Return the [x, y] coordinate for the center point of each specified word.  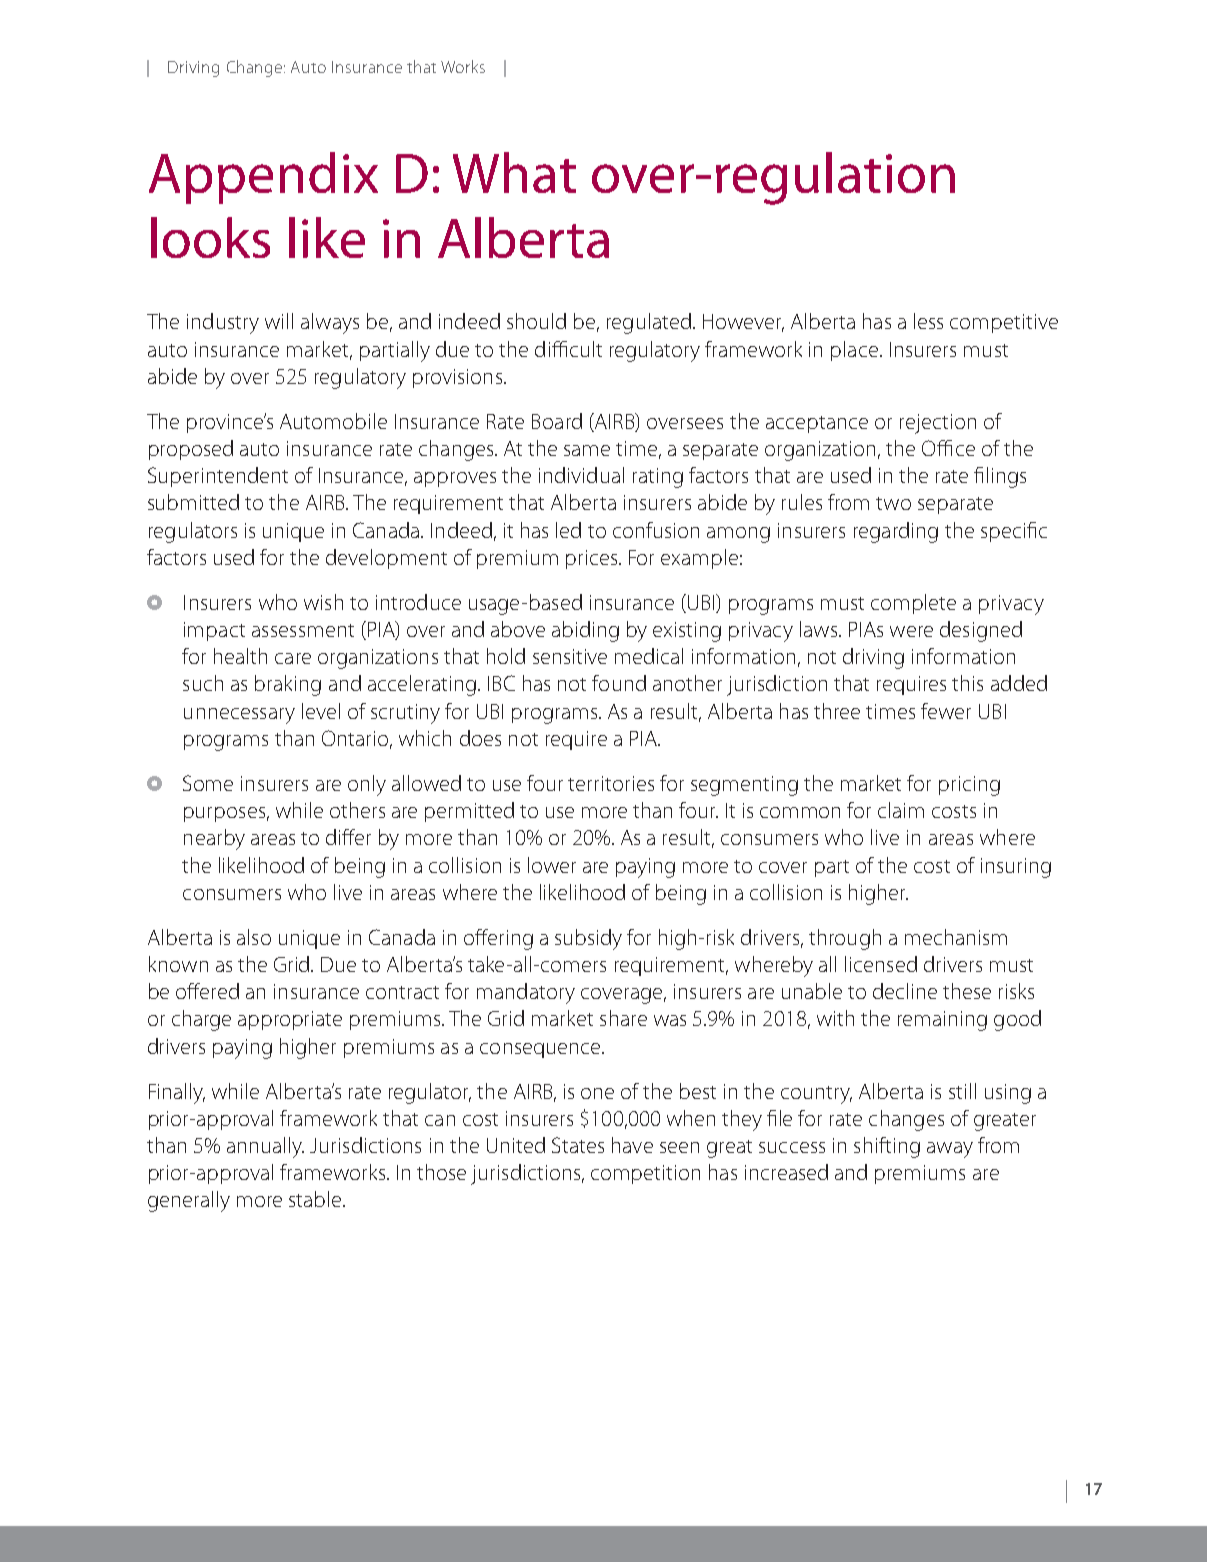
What [514, 172]
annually [265, 1147]
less [928, 321]
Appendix [263, 178]
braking [288, 685]
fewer [946, 711]
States [578, 1145]
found [619, 683]
